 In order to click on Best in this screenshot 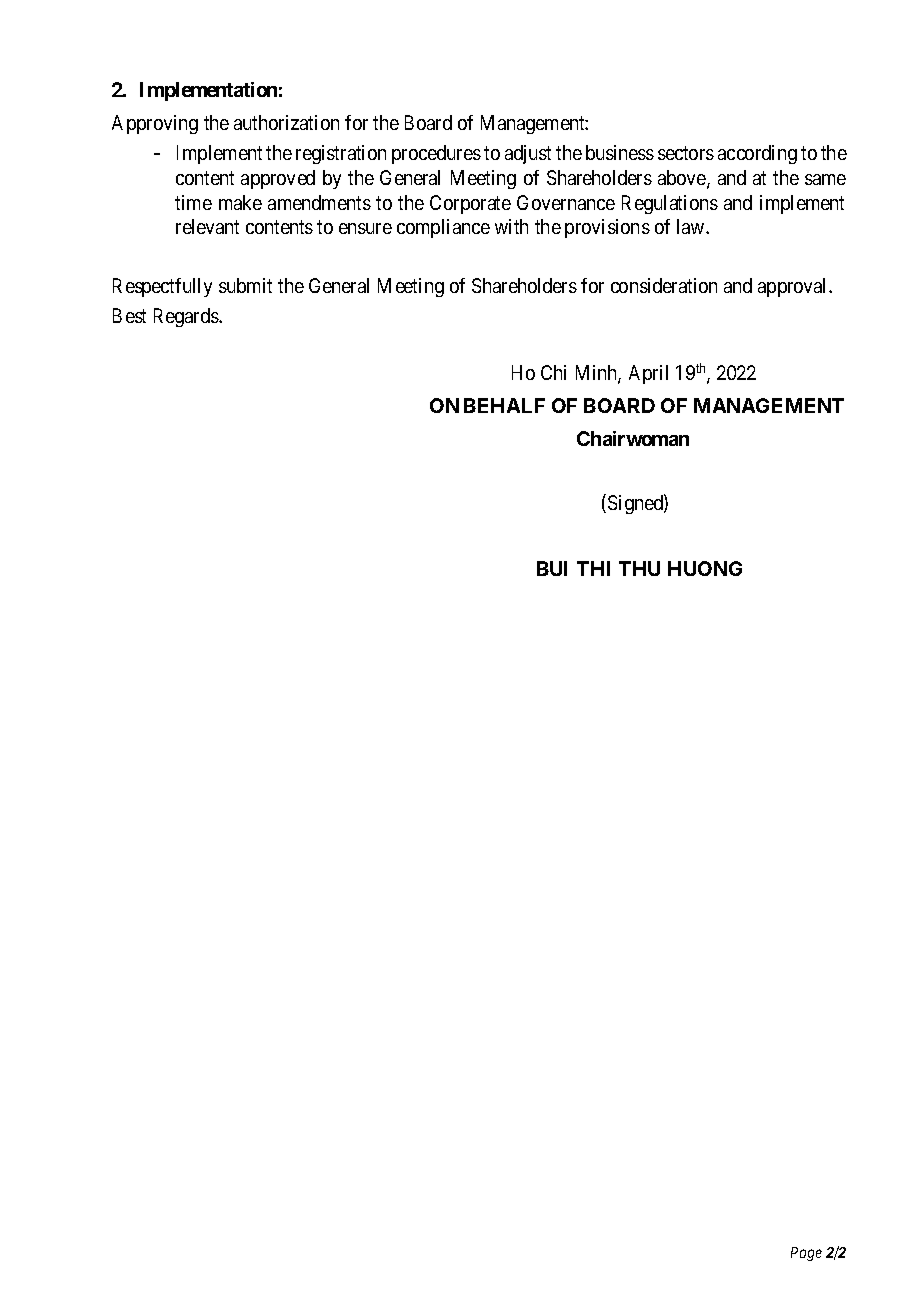, I will do `click(129, 315)`.
